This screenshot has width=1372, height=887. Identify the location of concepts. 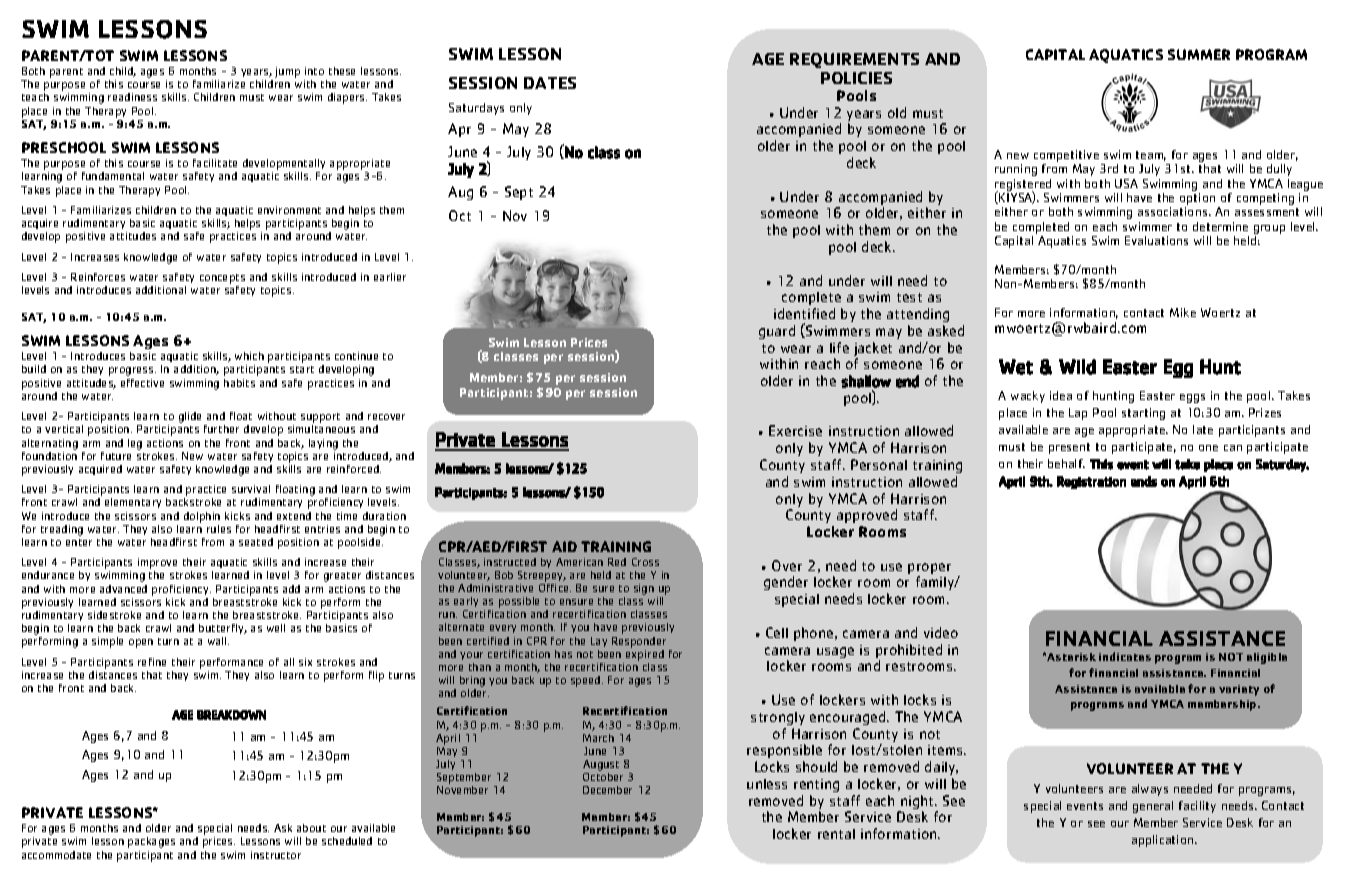
(222, 280).
